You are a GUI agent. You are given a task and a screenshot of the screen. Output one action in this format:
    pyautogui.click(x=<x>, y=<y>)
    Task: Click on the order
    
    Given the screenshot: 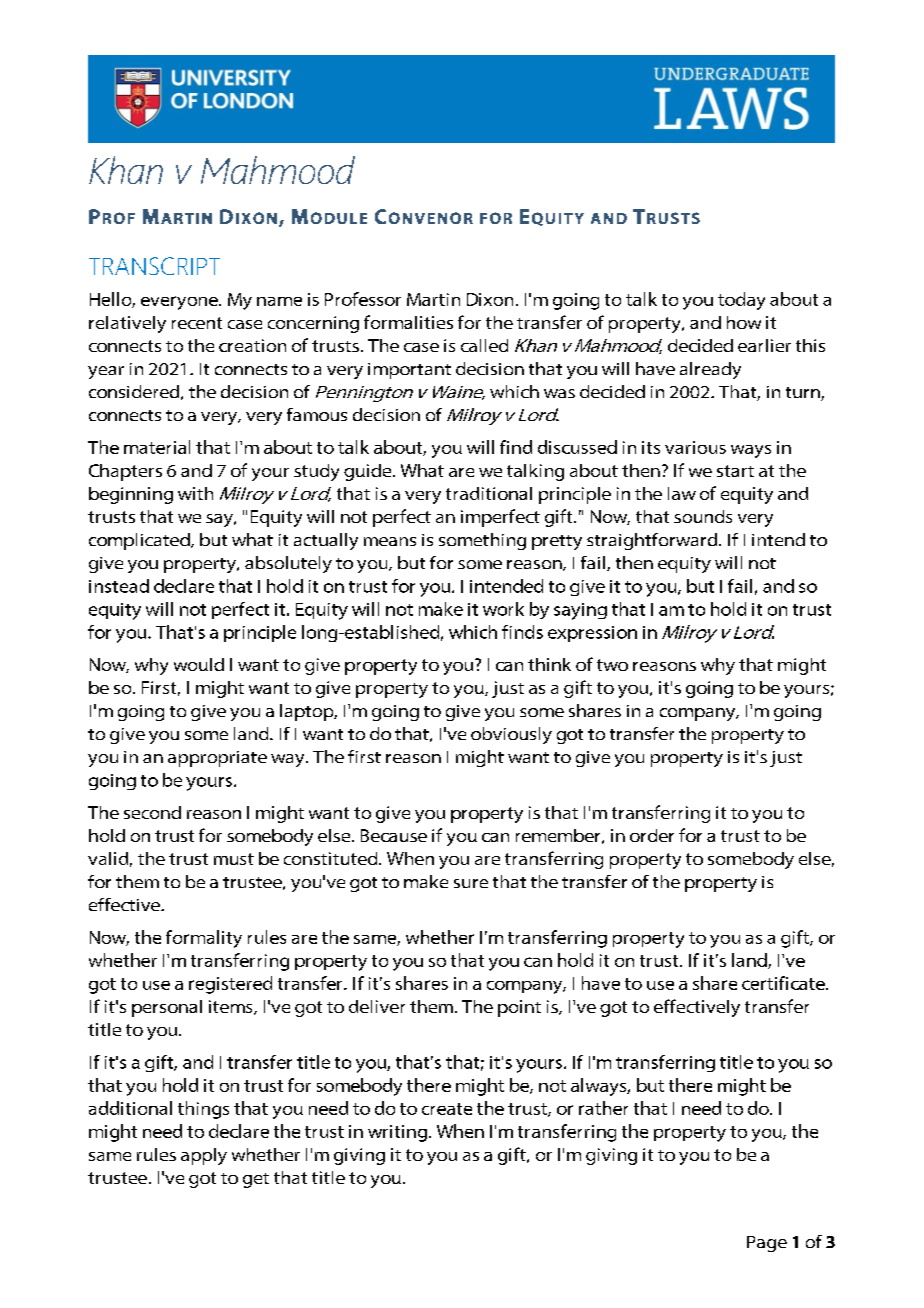 What is the action you would take?
    pyautogui.click(x=652, y=835)
